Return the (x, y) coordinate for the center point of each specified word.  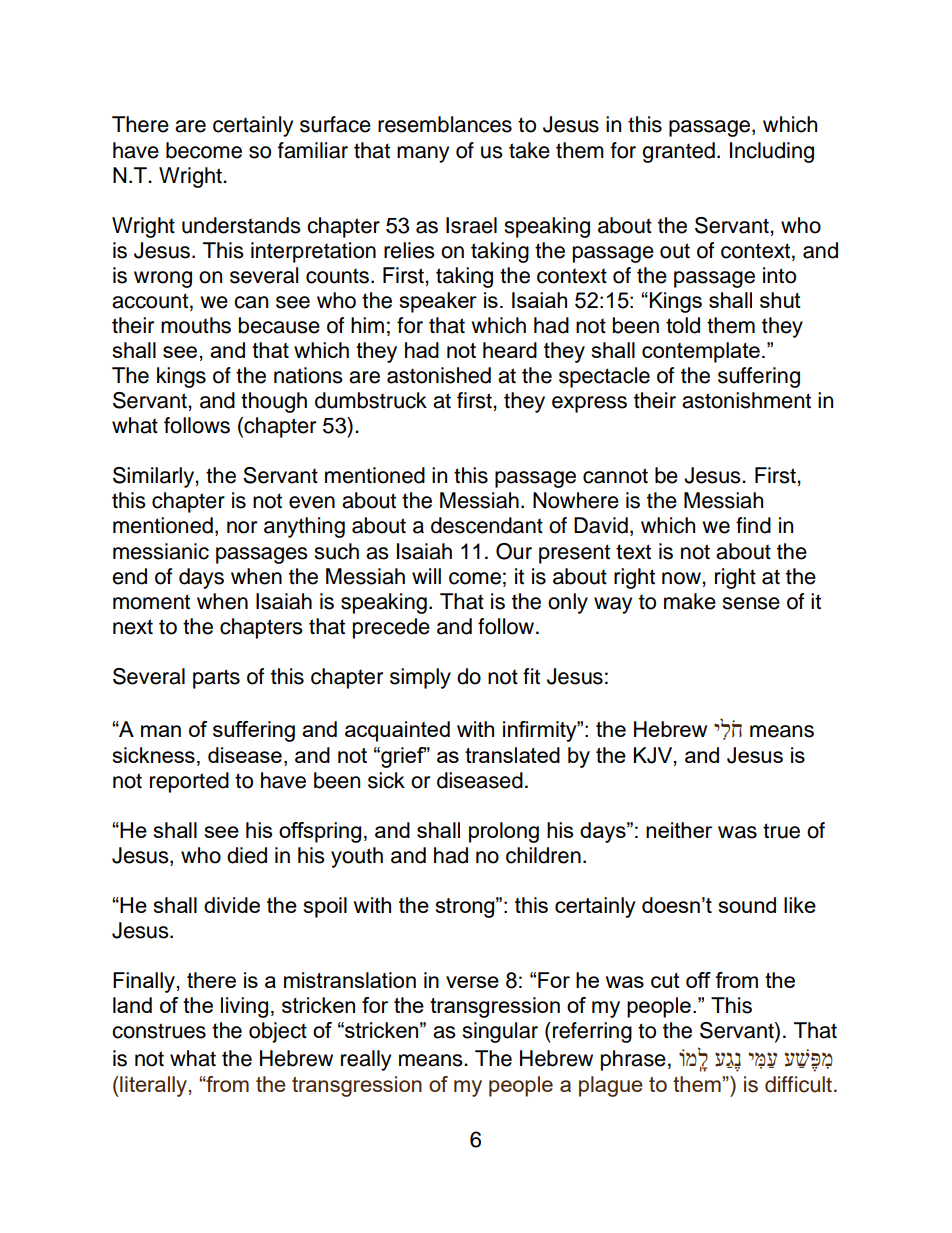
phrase (633, 1060)
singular (500, 1032)
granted (678, 152)
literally (152, 1086)
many (423, 154)
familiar (313, 150)
